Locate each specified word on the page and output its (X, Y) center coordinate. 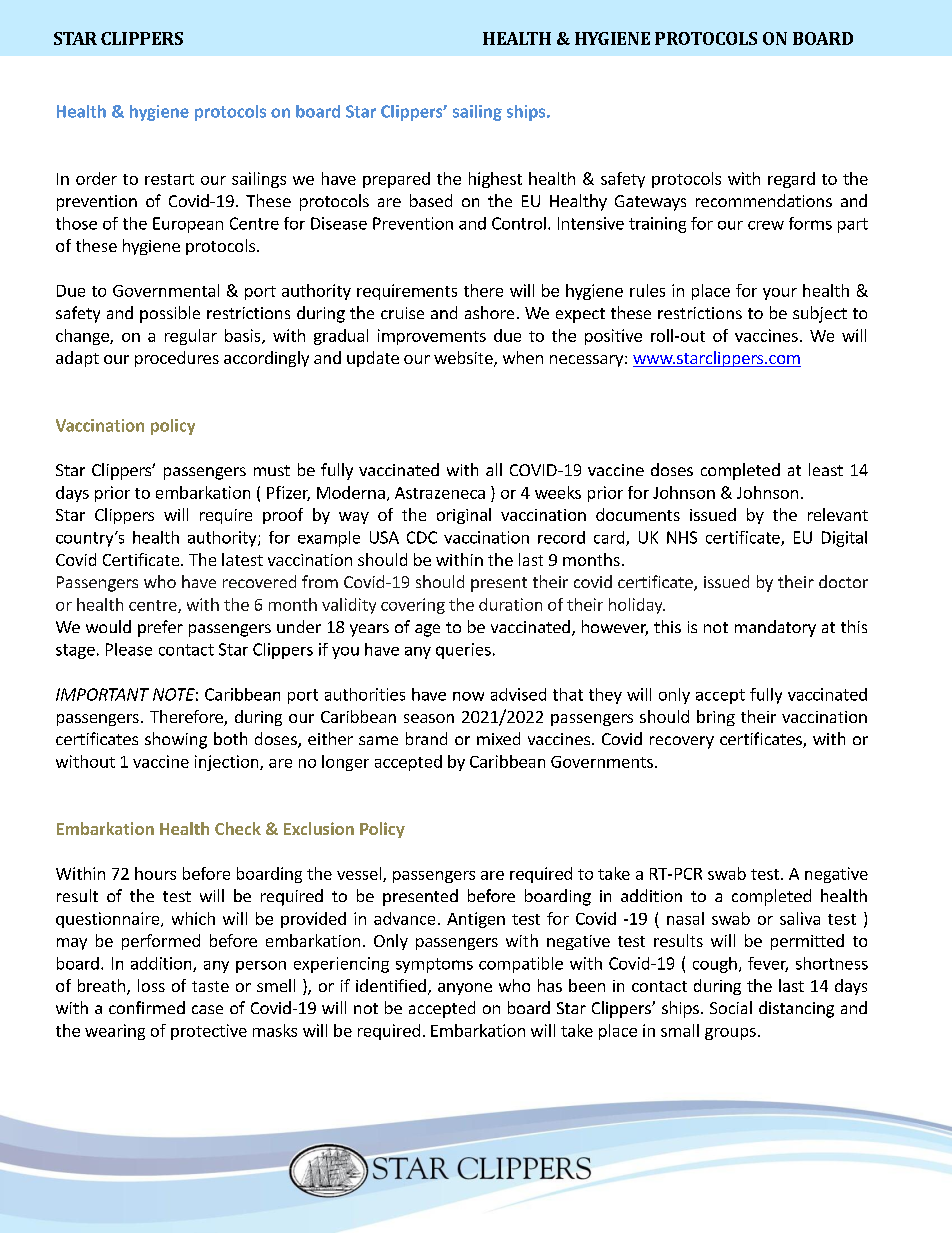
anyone (465, 989)
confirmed (147, 1007)
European (188, 225)
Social (731, 1007)
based (431, 200)
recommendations (764, 200)
